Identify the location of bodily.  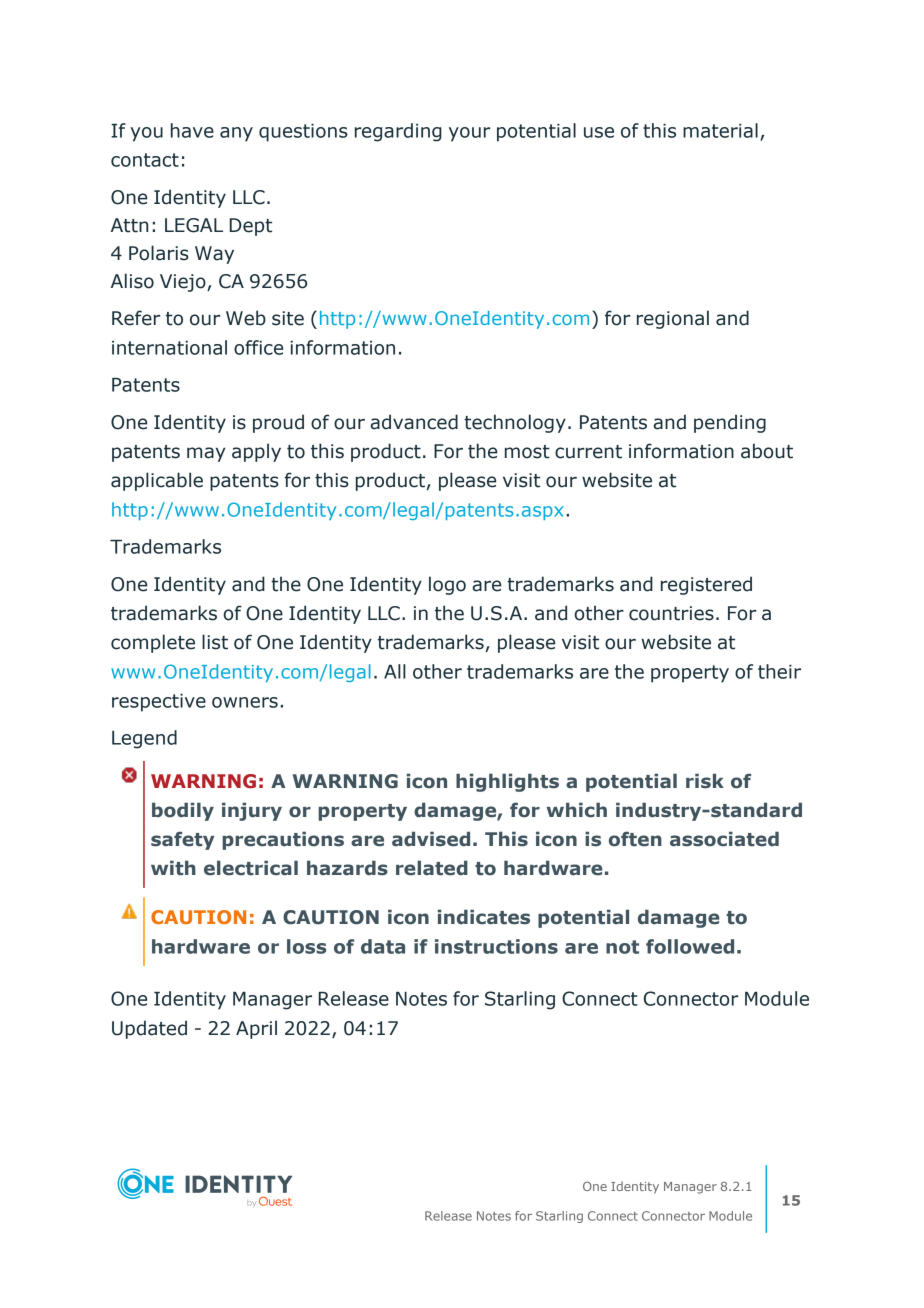
(183, 811).
